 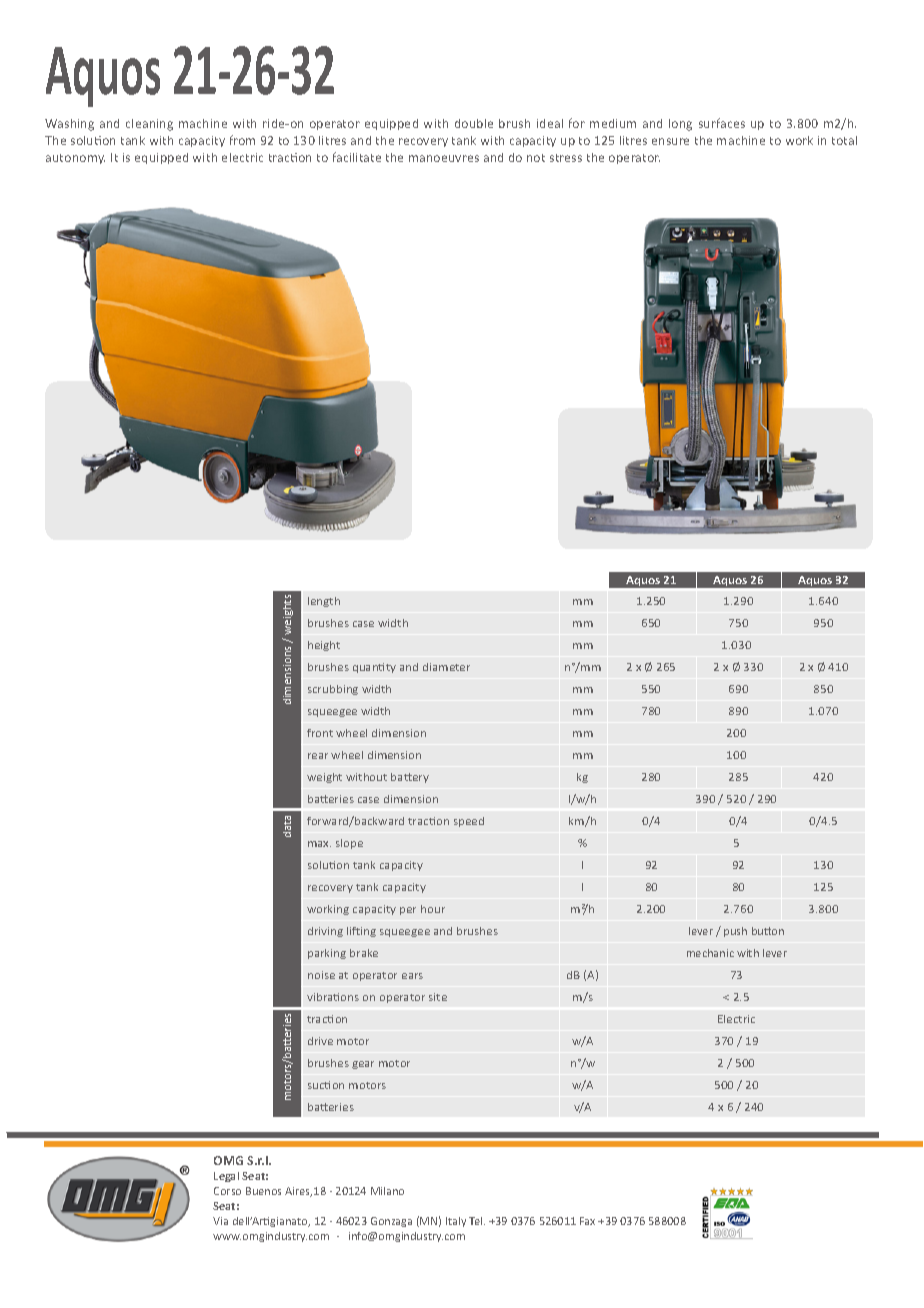 What do you see at coordinates (227, 1191) in the image?
I see `Corso` at bounding box center [227, 1191].
